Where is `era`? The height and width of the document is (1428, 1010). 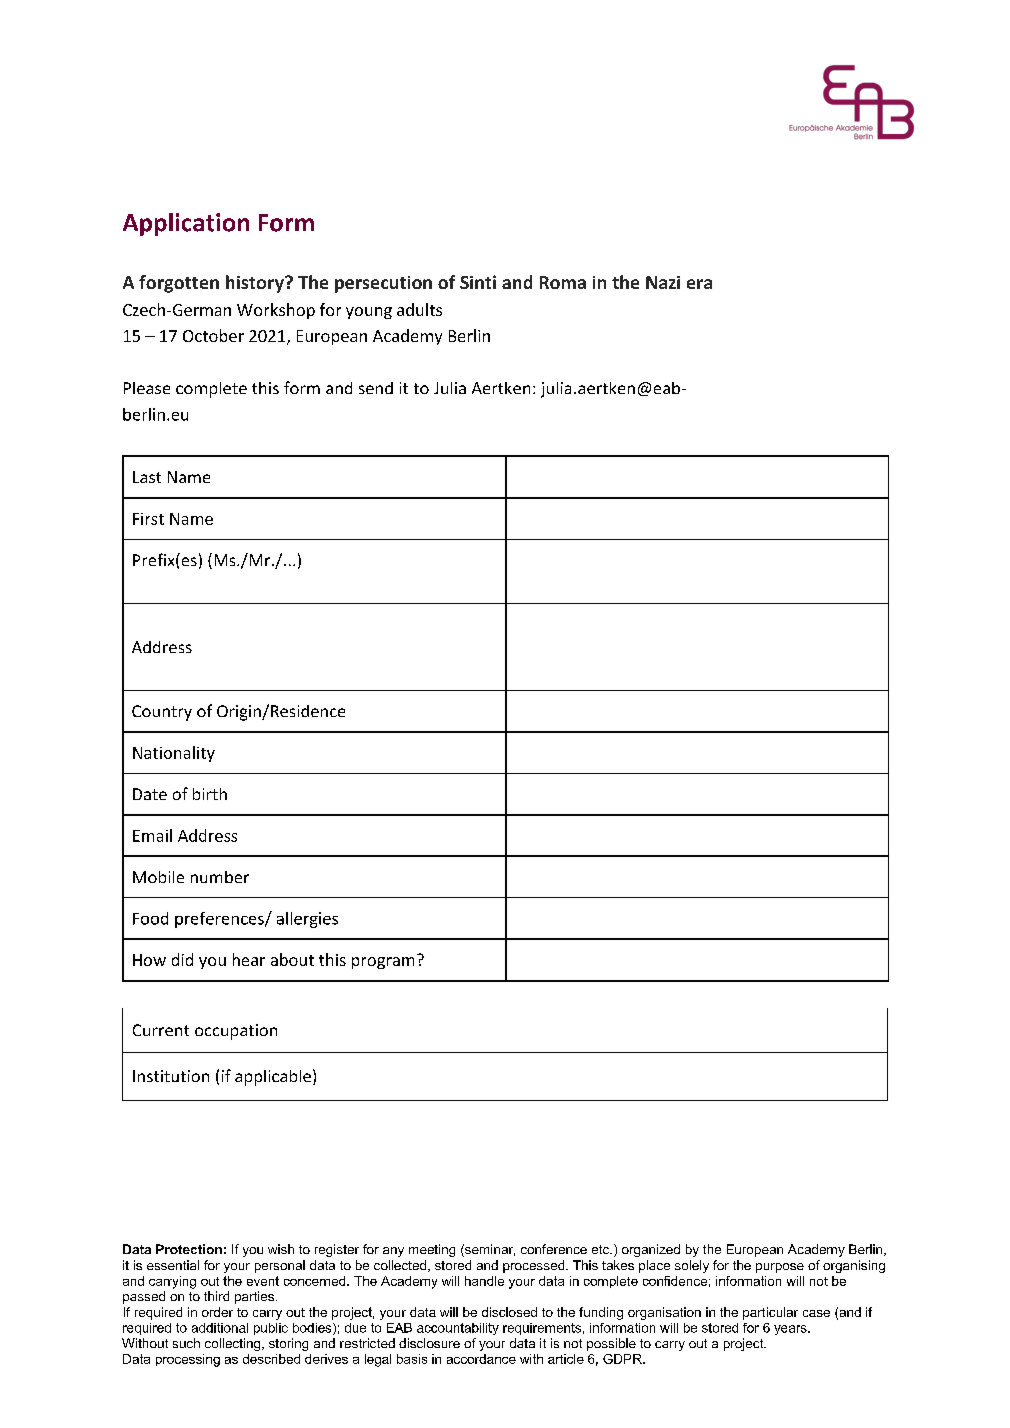
era is located at coordinates (699, 284).
